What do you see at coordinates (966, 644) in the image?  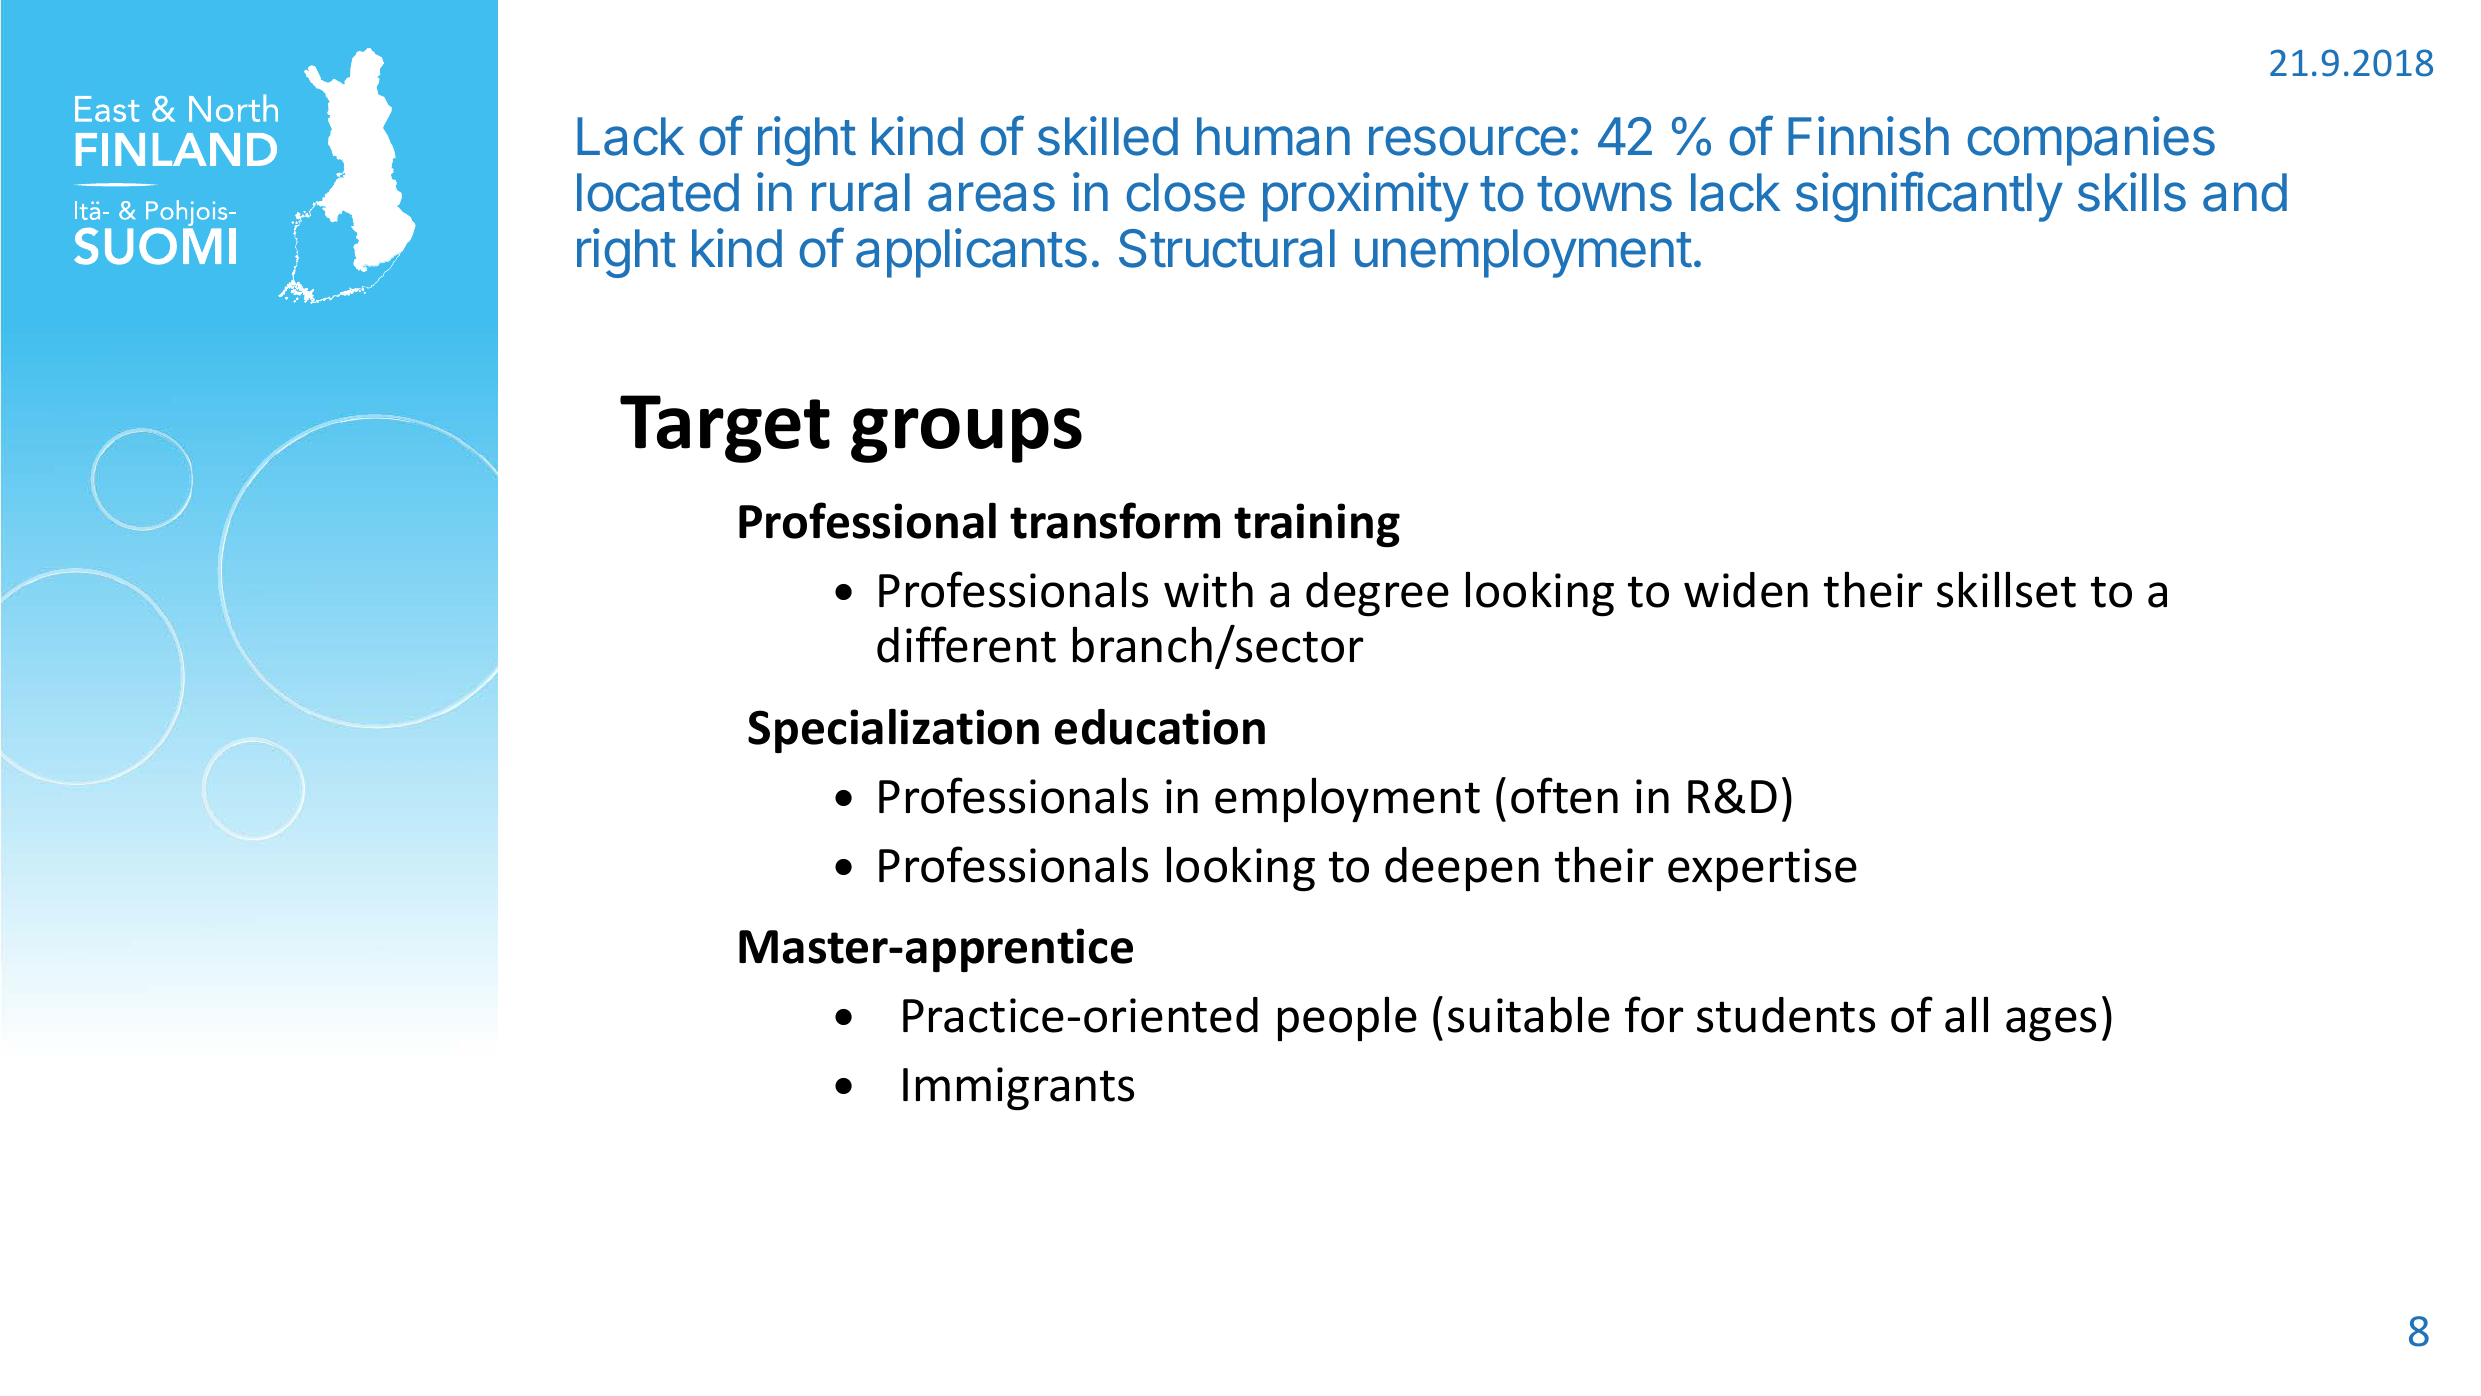 I see `different` at bounding box center [966, 644].
